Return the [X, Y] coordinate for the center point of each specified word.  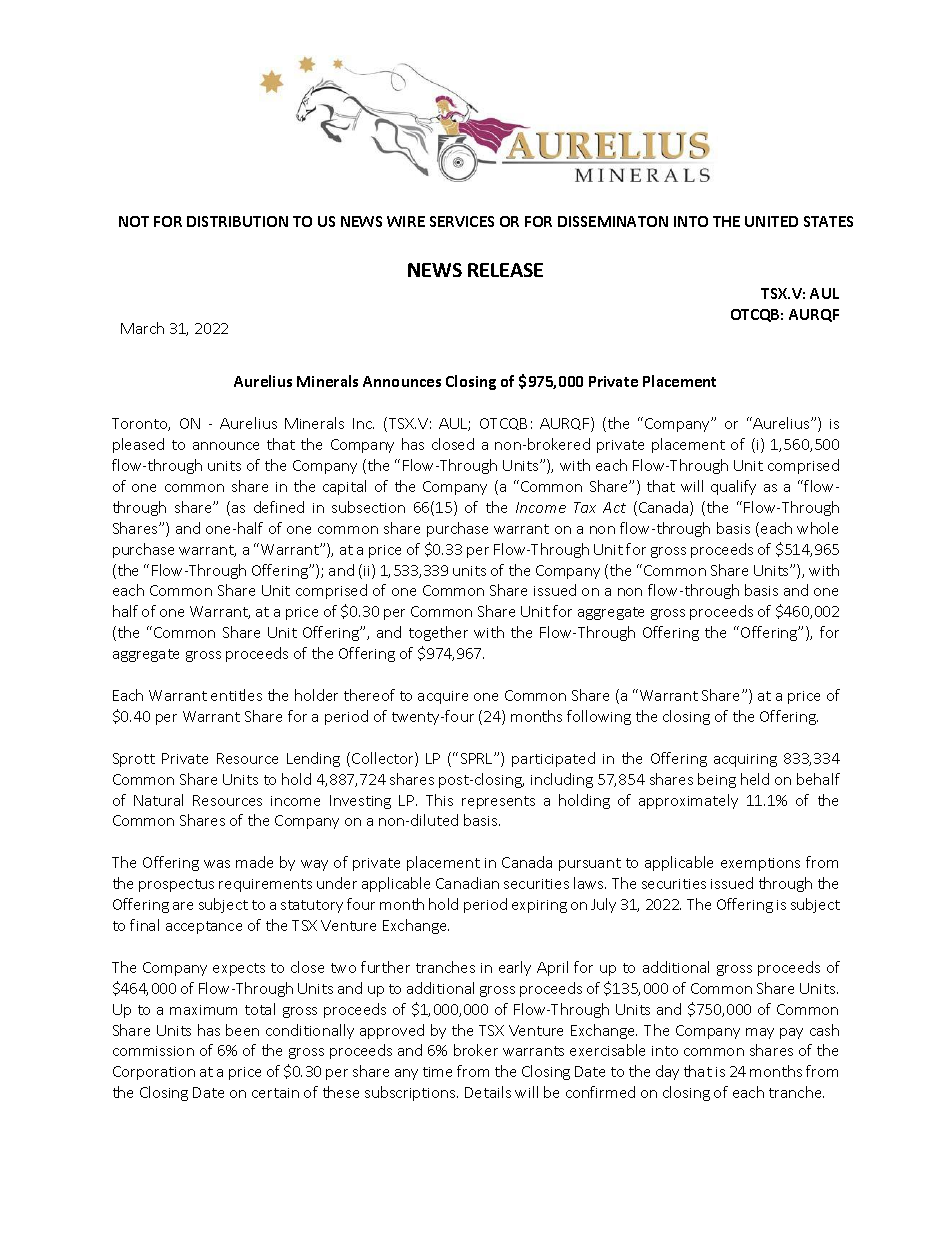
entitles [236, 695]
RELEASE [505, 270]
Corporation [154, 1073]
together [438, 633]
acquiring [745, 760]
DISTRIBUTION [237, 221]
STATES [828, 221]
